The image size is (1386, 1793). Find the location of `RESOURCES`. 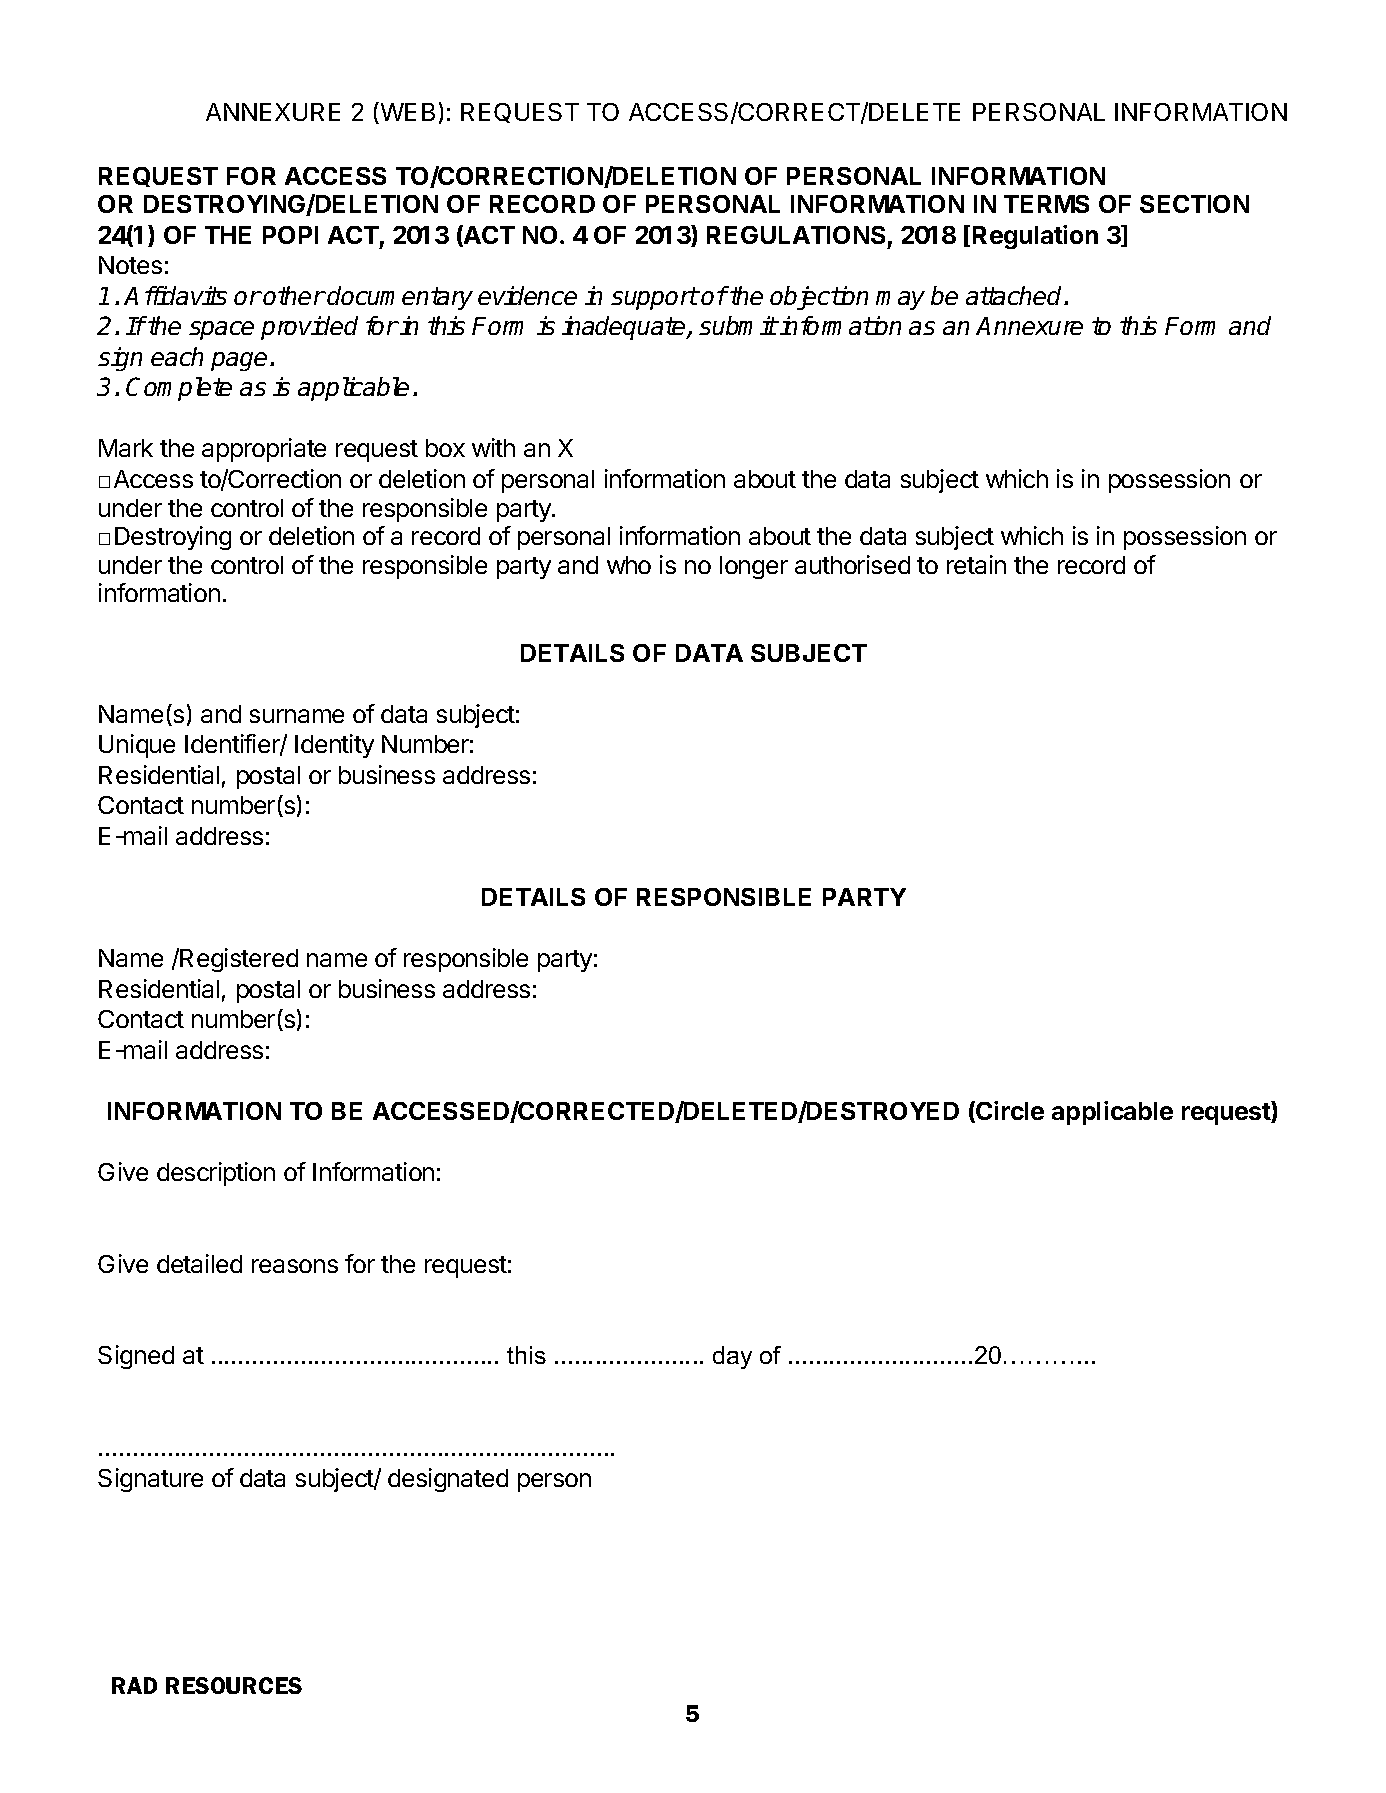

RESOURCES is located at coordinates (234, 1685).
